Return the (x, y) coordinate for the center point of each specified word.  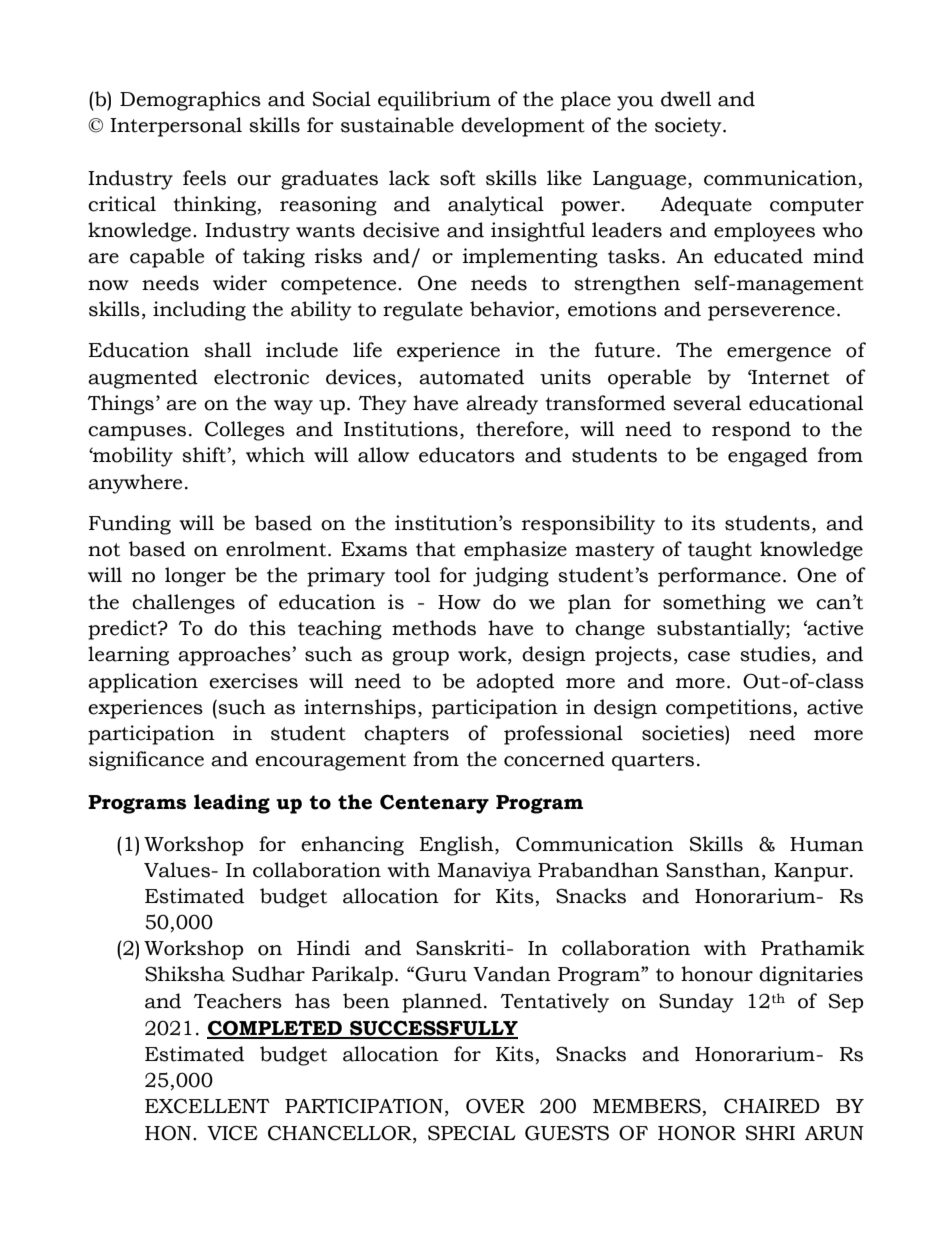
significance (146, 761)
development (523, 127)
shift (205, 455)
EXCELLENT (207, 1106)
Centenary (434, 804)
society (689, 127)
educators (467, 455)
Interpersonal (176, 127)
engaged (768, 457)
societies (684, 733)
